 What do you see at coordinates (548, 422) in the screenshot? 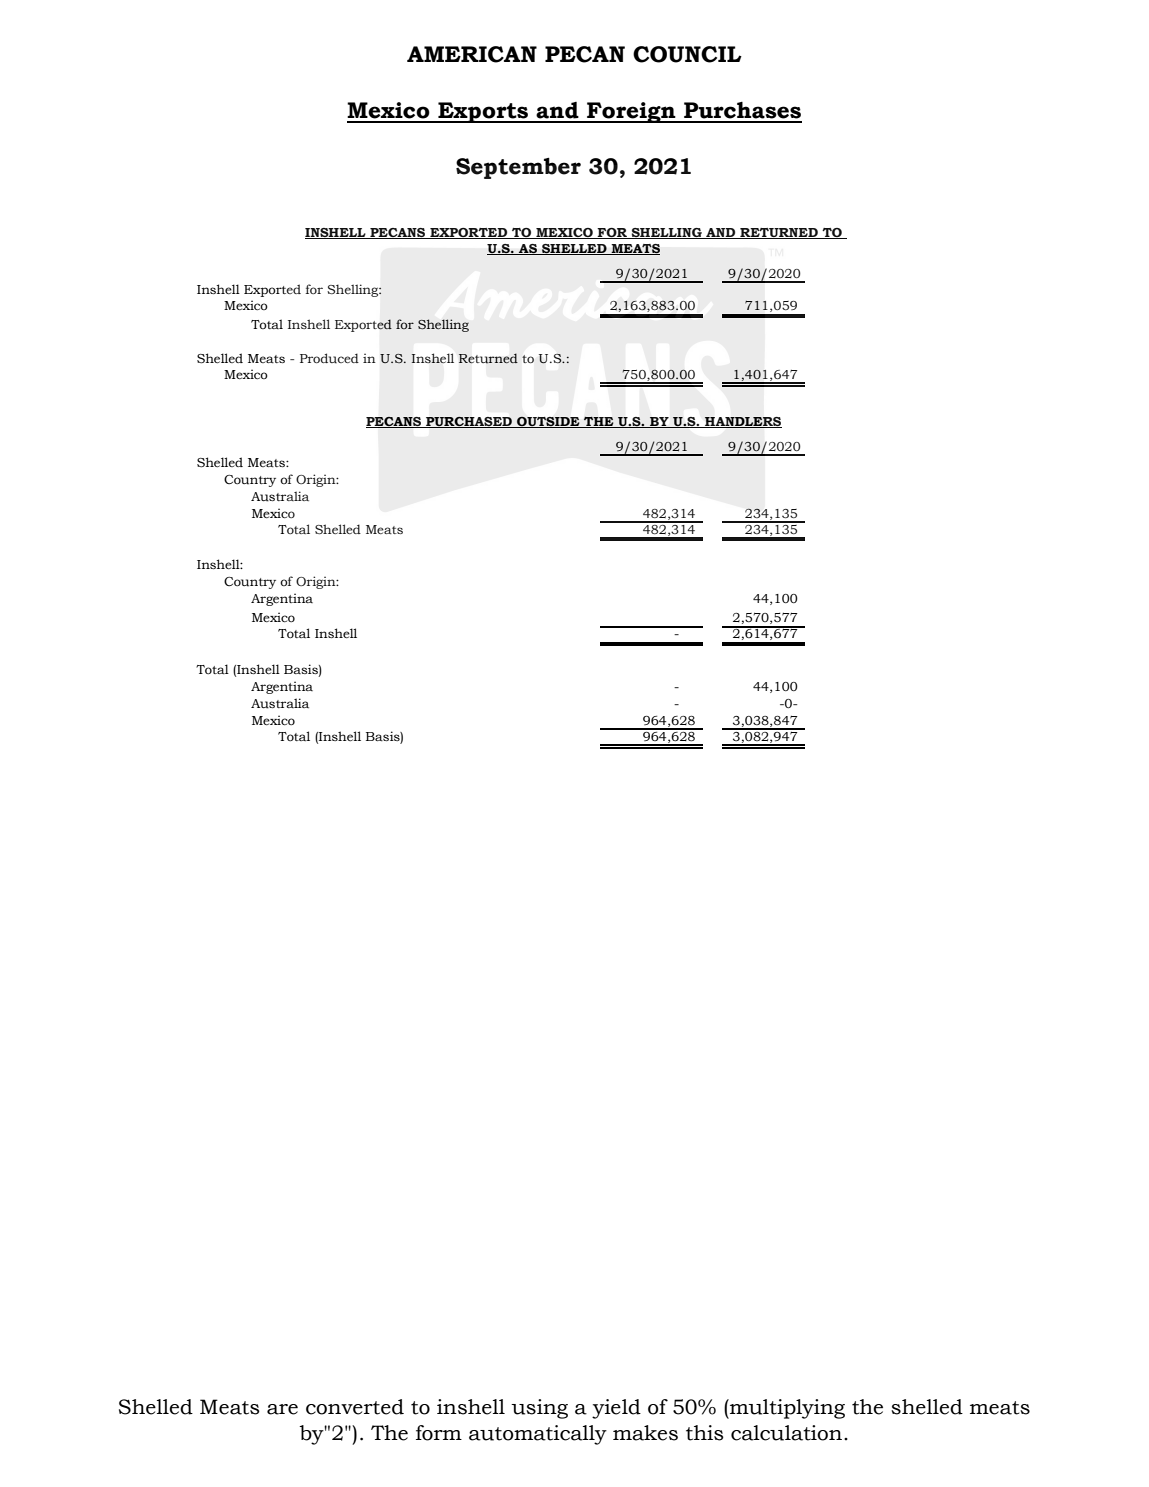
I see `OUTSIDE` at bounding box center [548, 422].
